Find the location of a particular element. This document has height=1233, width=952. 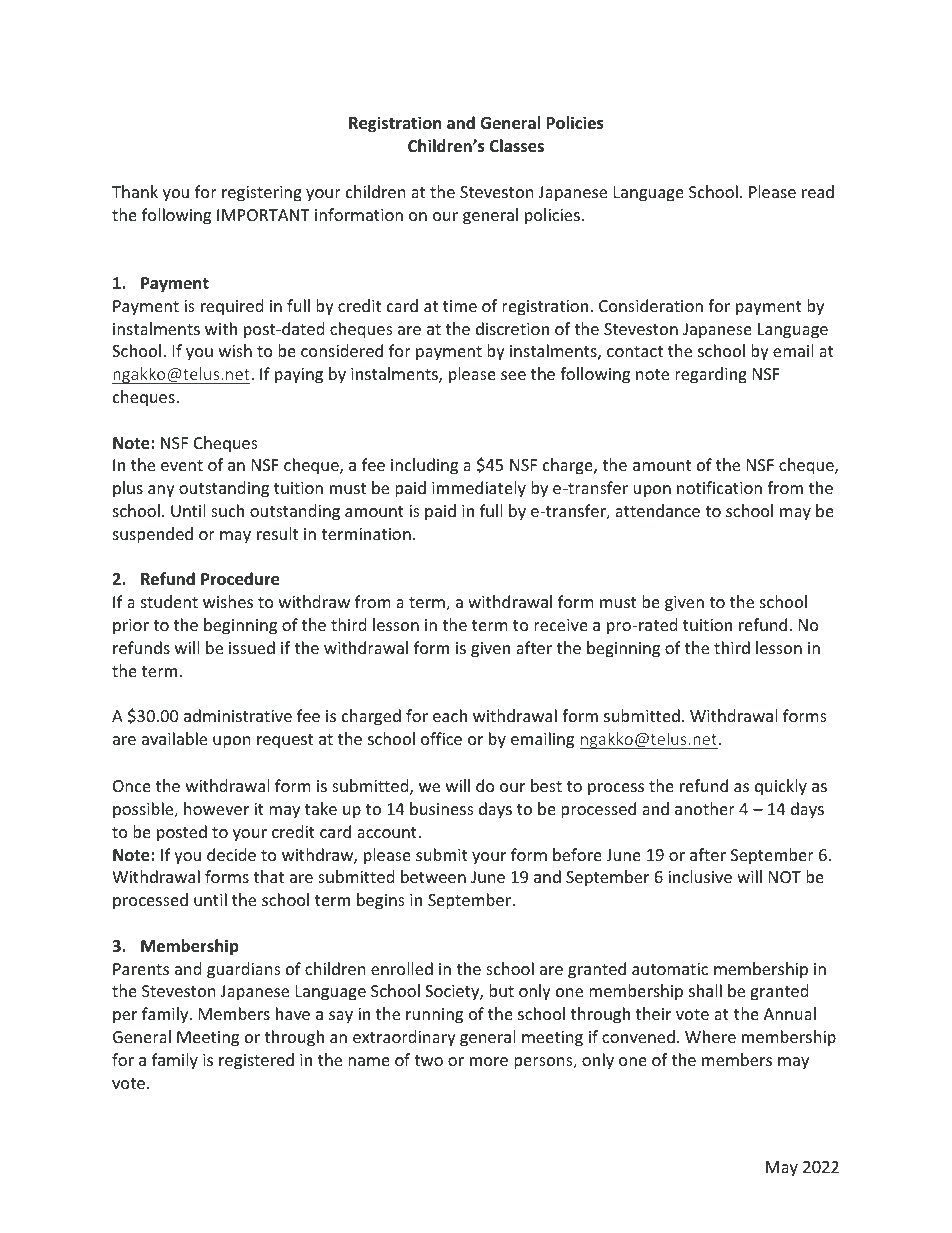

however is located at coordinates (216, 808).
